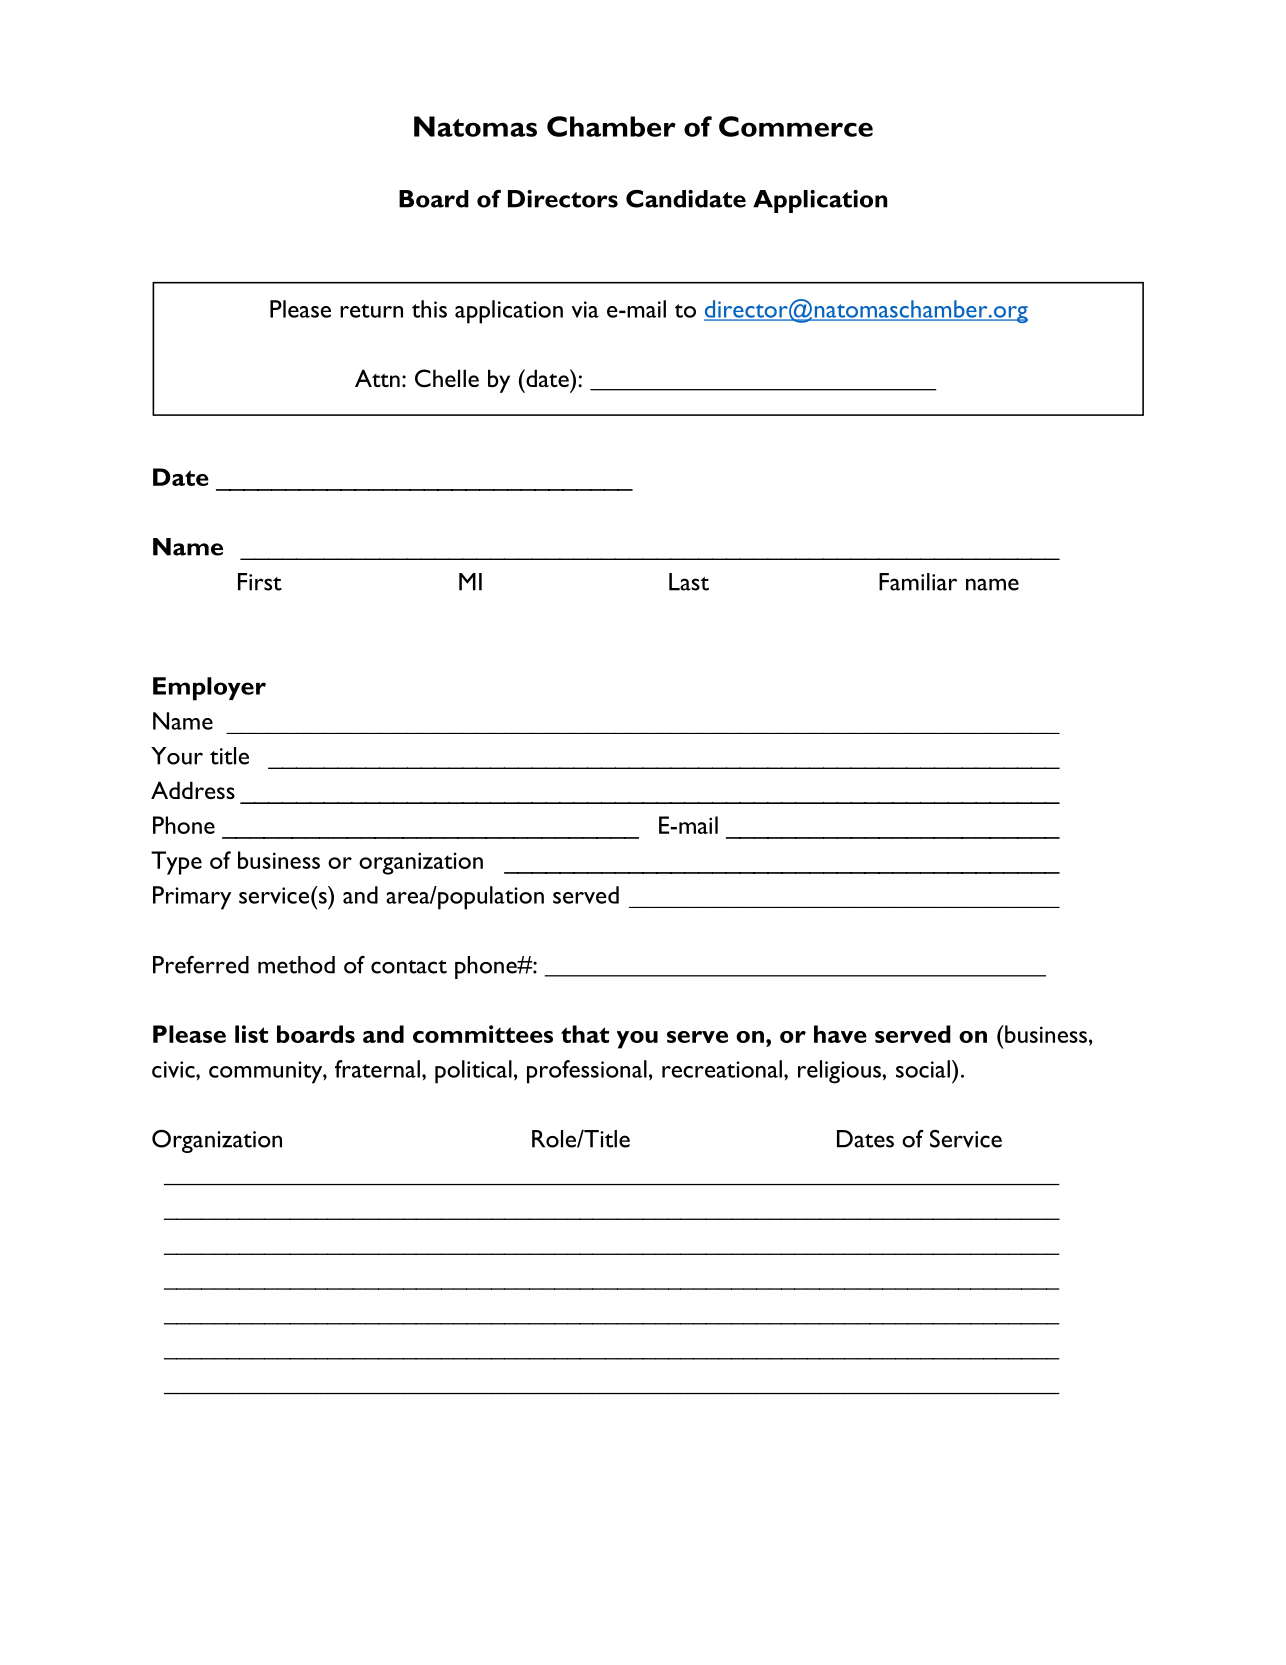  Describe the element at coordinates (585, 309) in the screenshot. I see `via` at that location.
